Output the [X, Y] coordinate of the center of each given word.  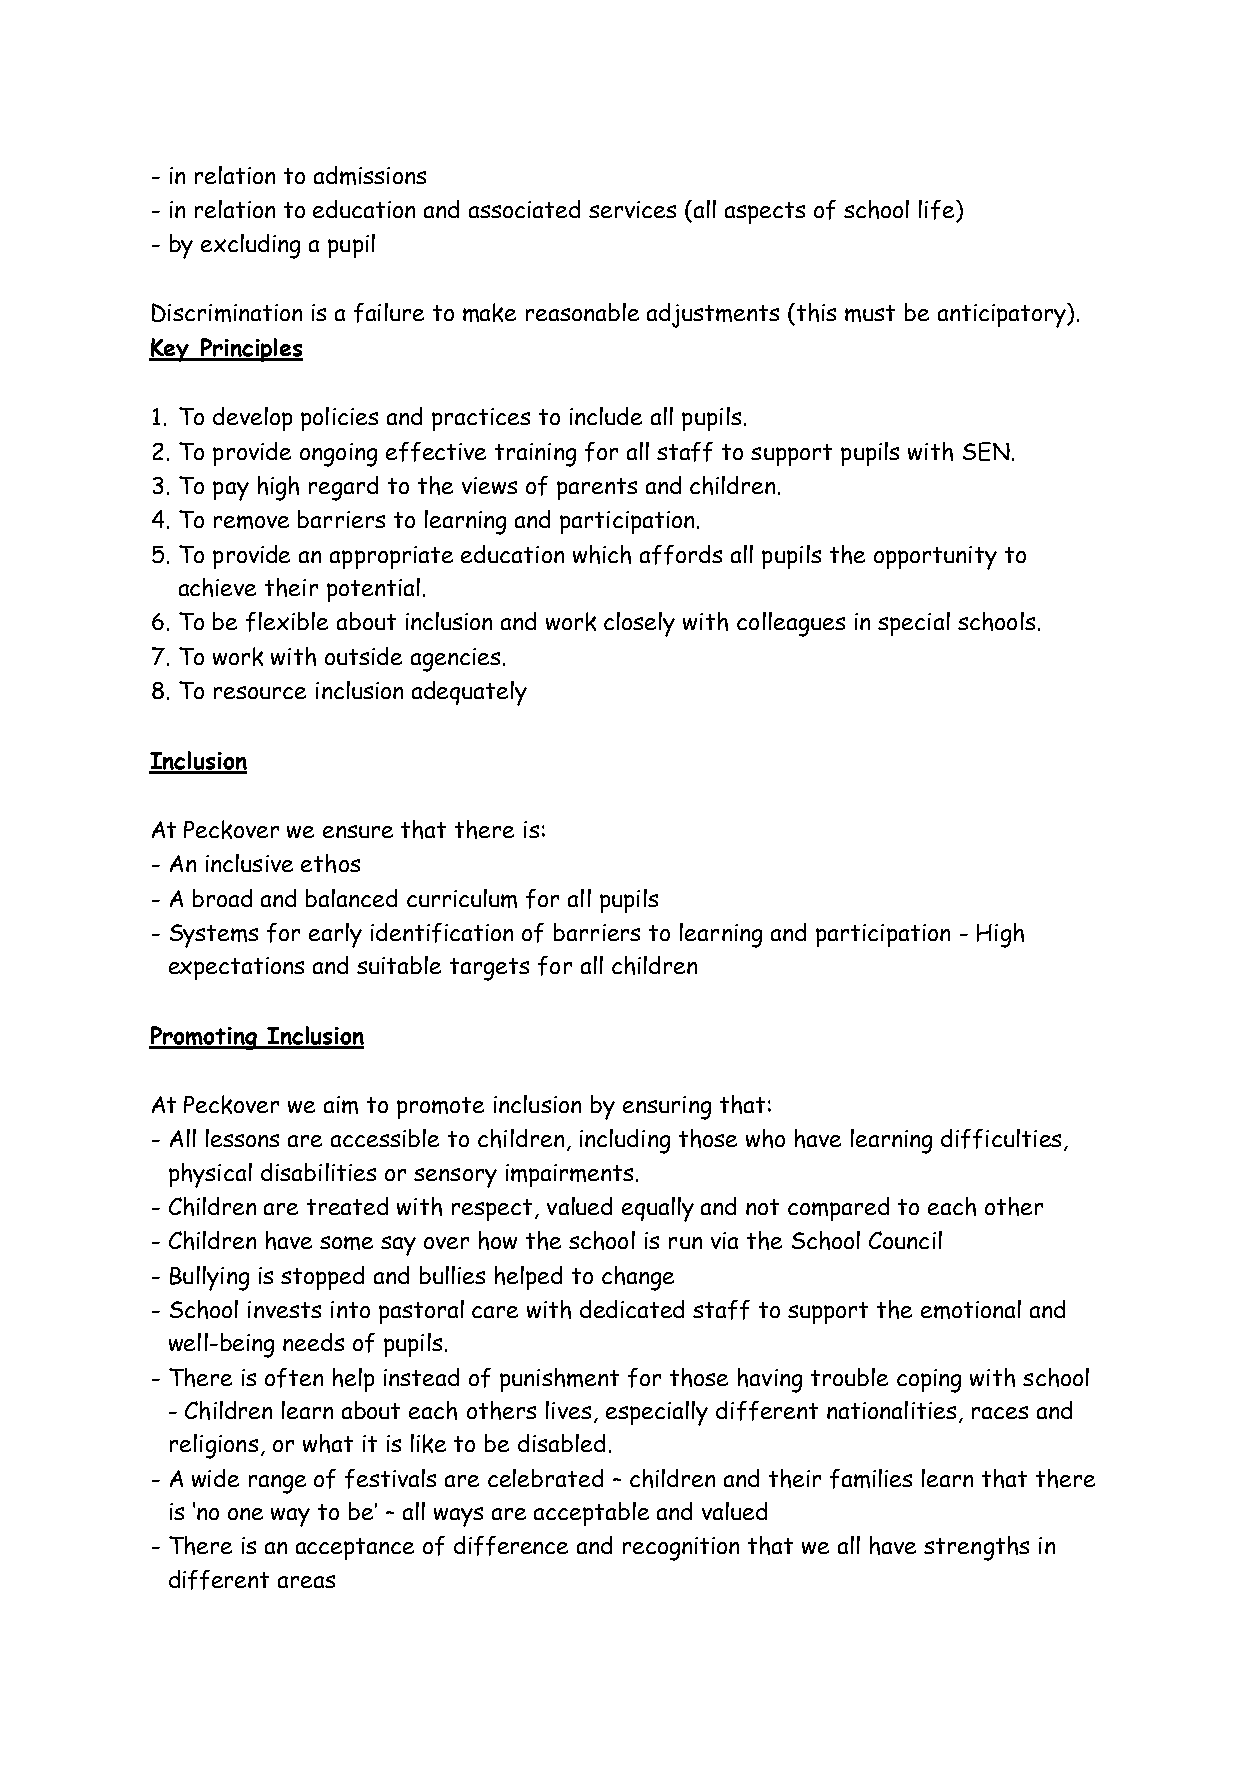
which [602, 554]
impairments [569, 1175]
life [938, 211]
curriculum [462, 898]
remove [251, 522]
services [632, 209]
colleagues [791, 624]
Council [905, 1240]
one [245, 1514]
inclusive [249, 863]
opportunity [935, 558]
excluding [250, 246]
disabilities [318, 1172]
